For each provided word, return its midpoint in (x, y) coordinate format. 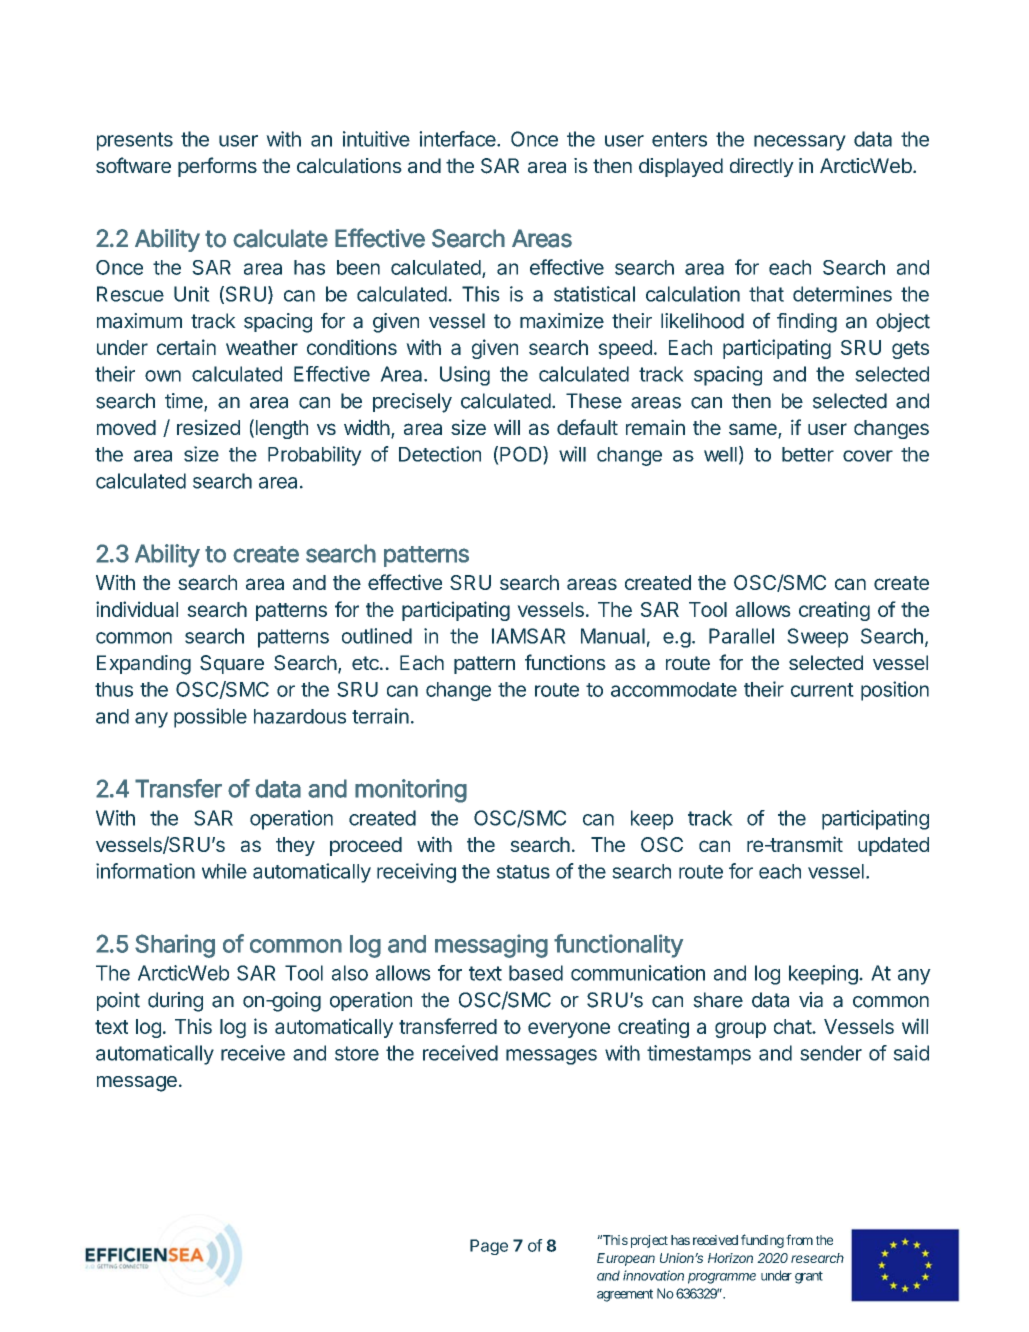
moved (126, 427)
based (536, 973)
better (808, 454)
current (822, 690)
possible (210, 718)
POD (522, 455)
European (626, 1259)
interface (458, 139)
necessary (800, 143)
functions (565, 662)
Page (489, 1247)
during (175, 1002)
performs (217, 167)
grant (809, 1277)
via (811, 1000)
